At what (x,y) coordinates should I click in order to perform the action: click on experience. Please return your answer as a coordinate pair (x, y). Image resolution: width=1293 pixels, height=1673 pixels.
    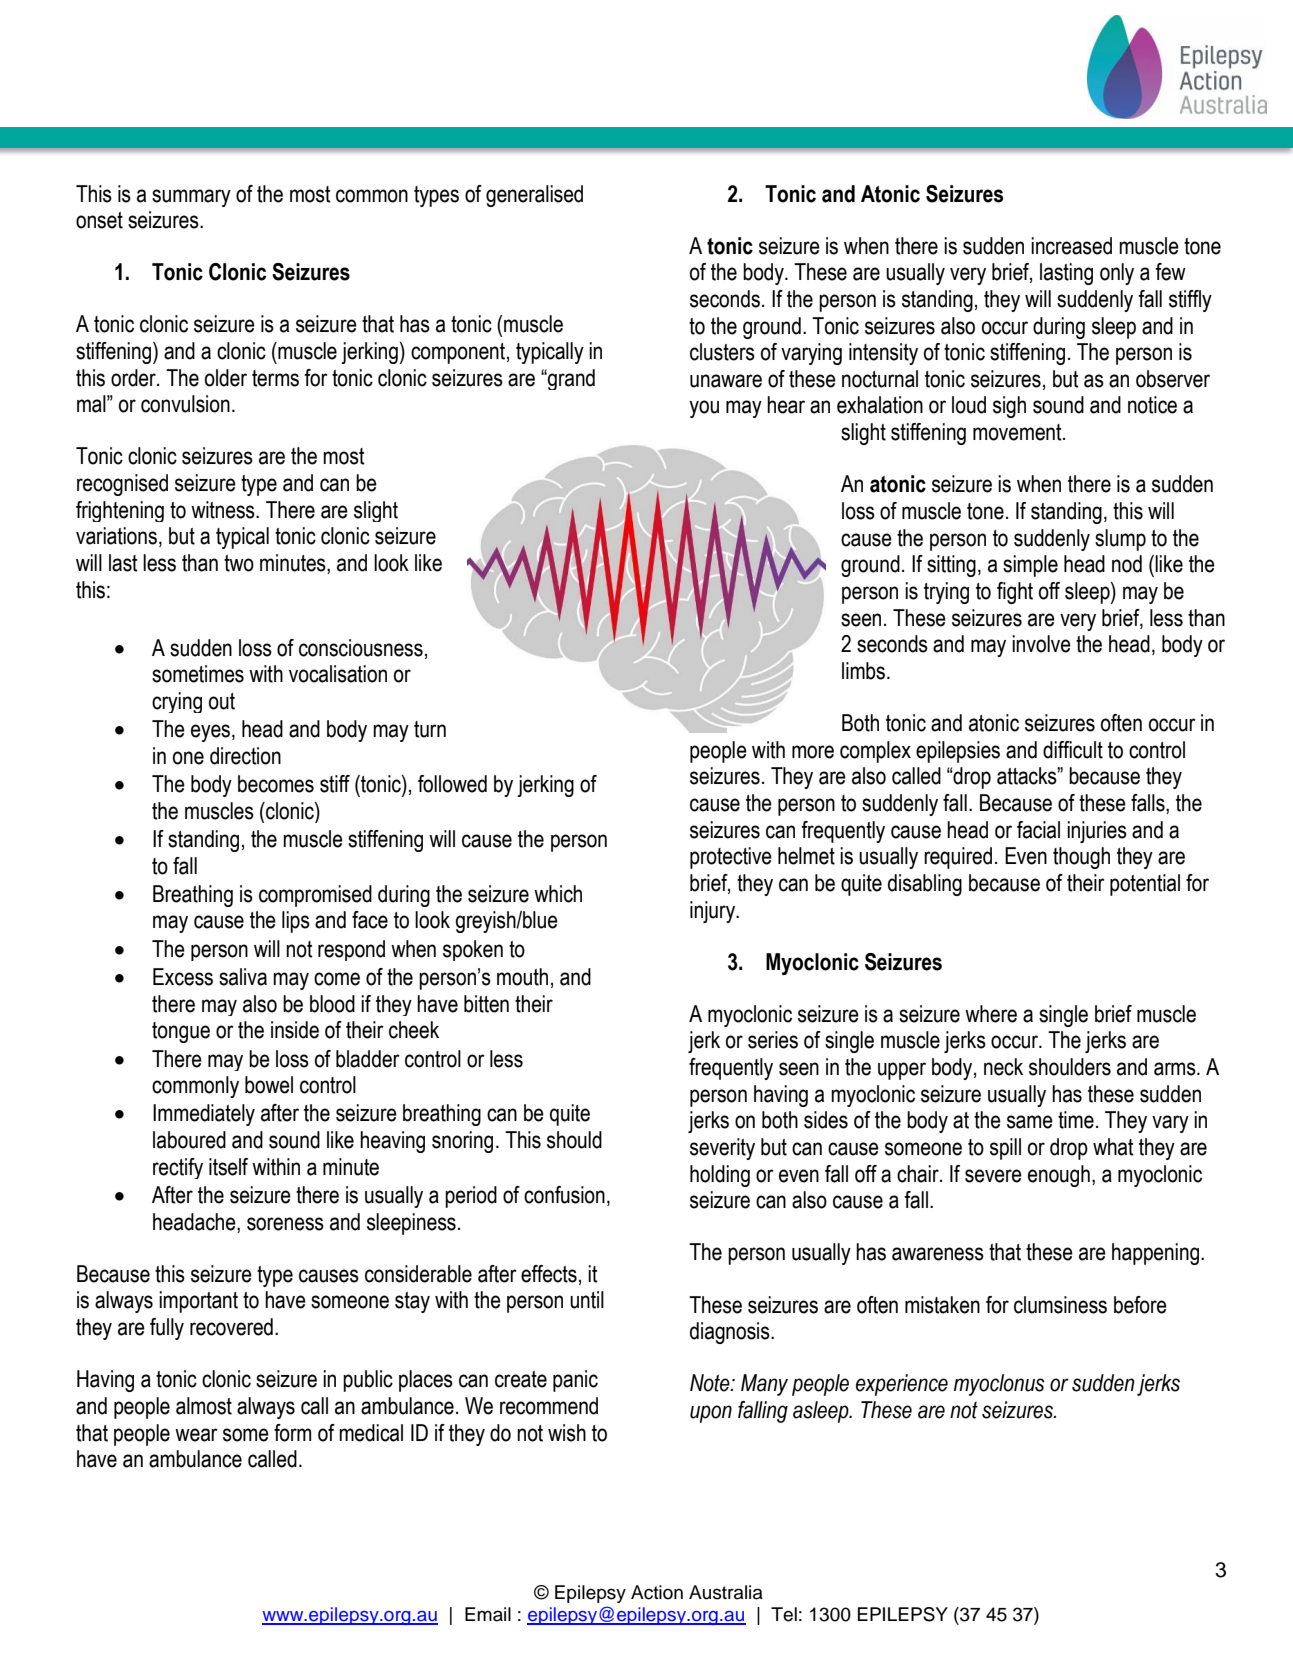
    Looking at the image, I should click on (902, 1385).
